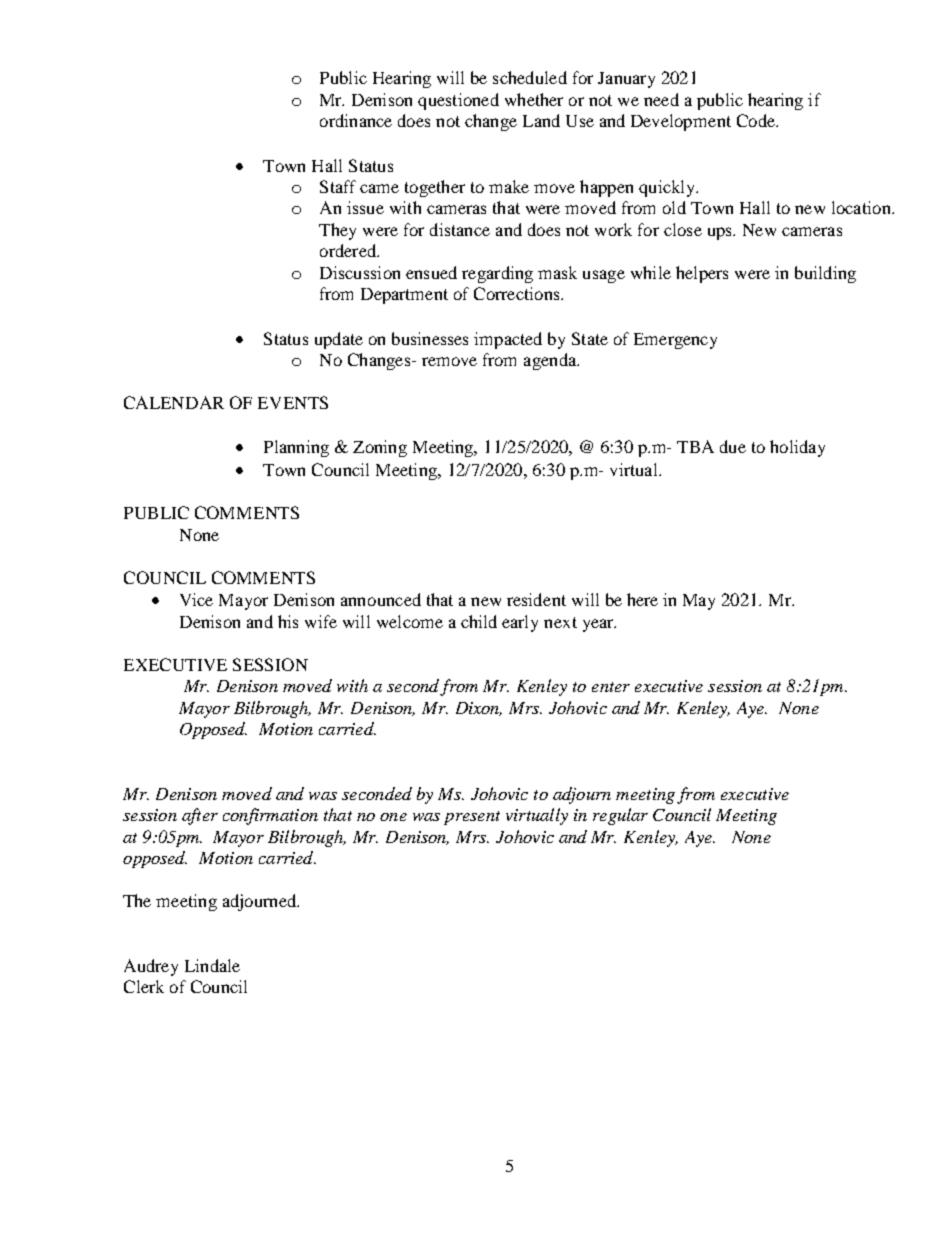  What do you see at coordinates (356, 120) in the page?
I see `ordinance` at bounding box center [356, 120].
